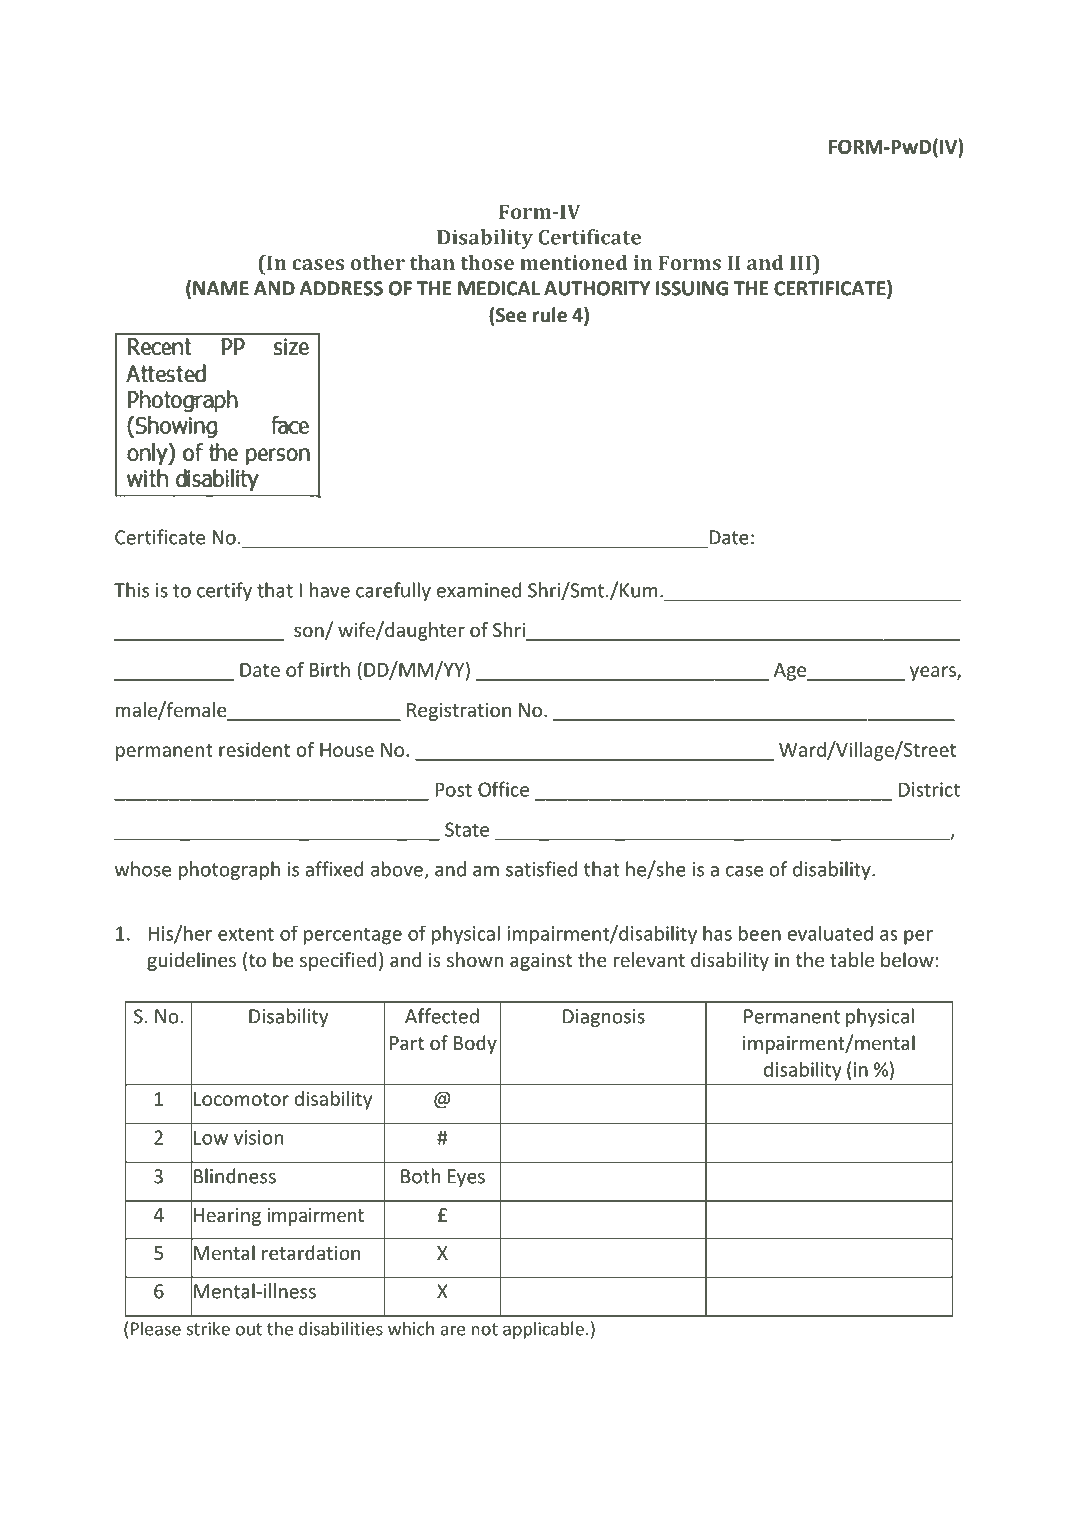  Describe the element at coordinates (459, 712) in the screenshot. I see `Registration` at that location.
